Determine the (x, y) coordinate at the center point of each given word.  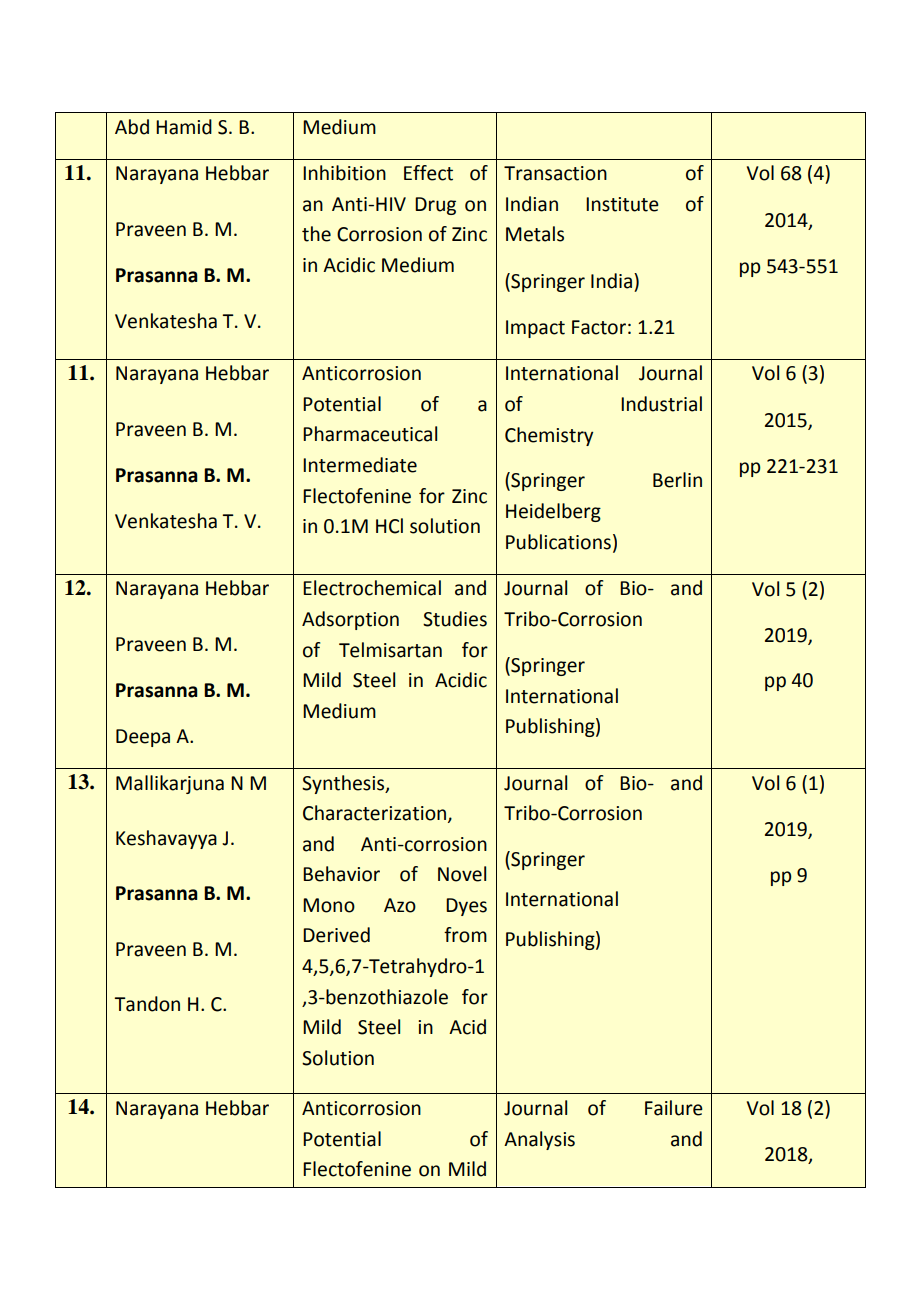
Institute (622, 204)
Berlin (677, 480)
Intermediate (360, 465)
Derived (336, 935)
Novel (462, 874)
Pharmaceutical (370, 434)
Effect (428, 173)
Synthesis (344, 784)
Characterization (376, 814)
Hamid (184, 127)
